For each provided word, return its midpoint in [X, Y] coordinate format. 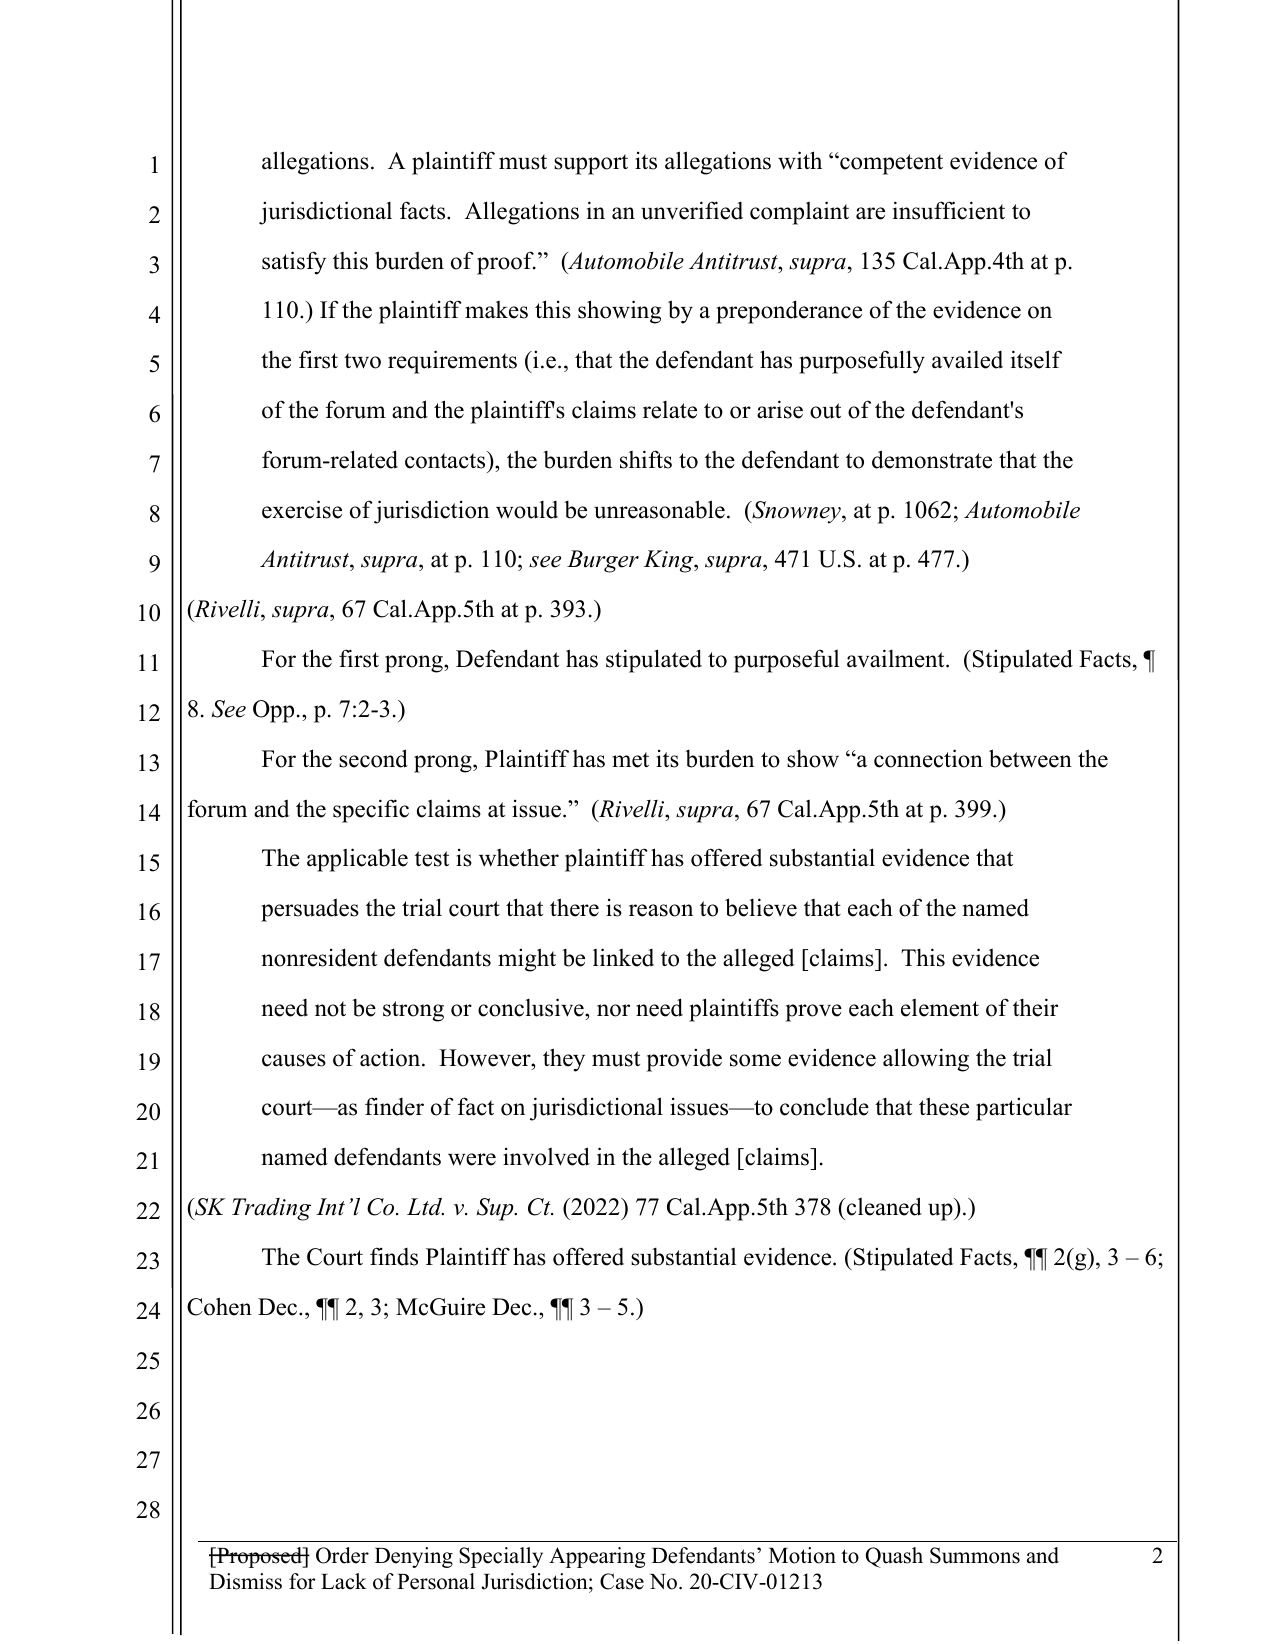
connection [928, 758]
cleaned [884, 1206]
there [574, 907]
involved [546, 1156]
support [591, 164]
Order [342, 1555]
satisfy [294, 263]
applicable [357, 860]
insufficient [949, 210]
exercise [302, 509]
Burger [603, 561]
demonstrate [932, 459]
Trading [271, 1209]
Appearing [597, 1557]
